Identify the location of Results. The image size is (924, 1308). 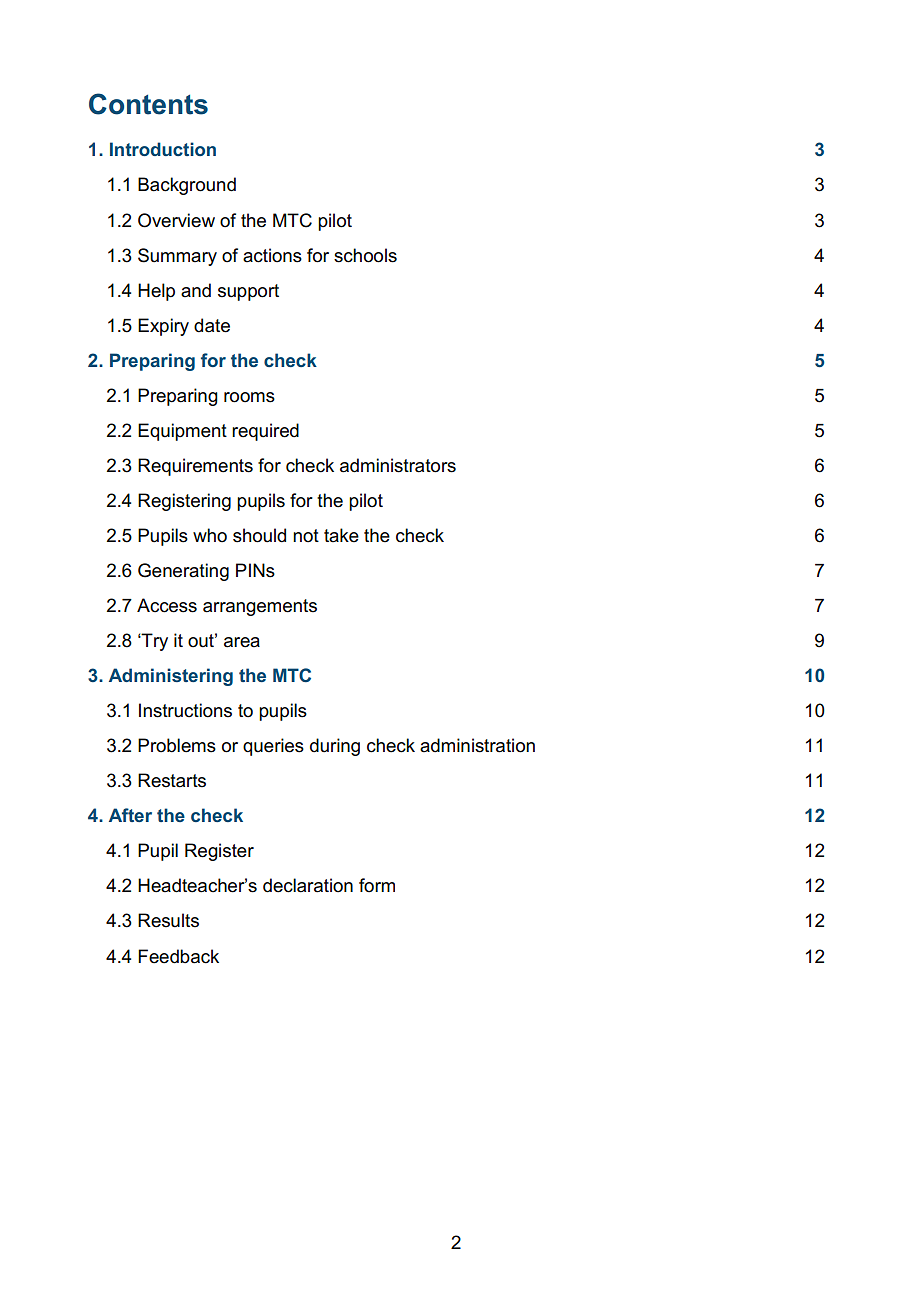
(168, 920).
